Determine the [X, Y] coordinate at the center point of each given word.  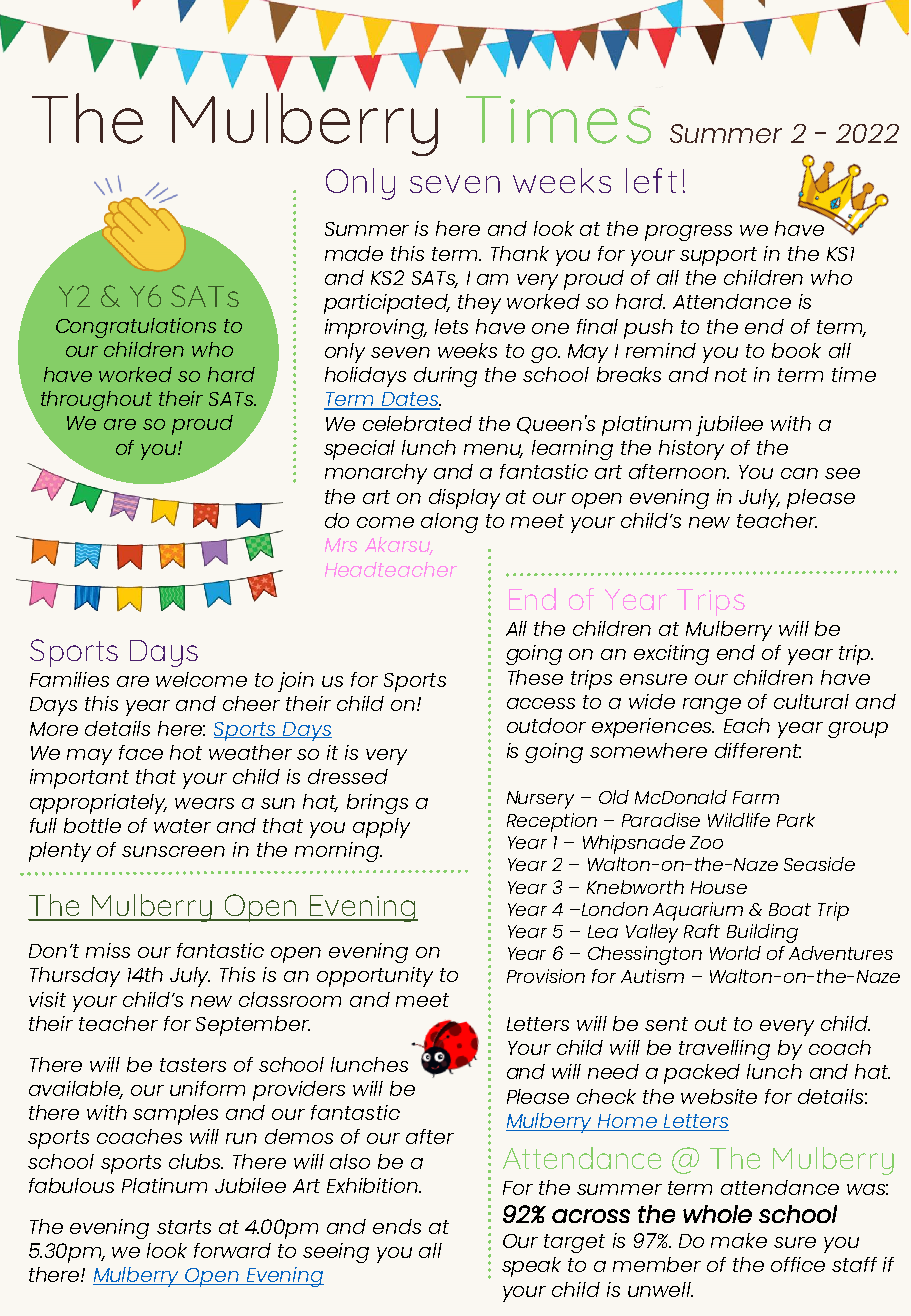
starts [184, 1227]
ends [397, 1226]
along [449, 523]
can [799, 473]
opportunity [375, 977]
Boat [790, 909]
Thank [520, 253]
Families [69, 679]
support [718, 256]
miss [108, 950]
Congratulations [136, 328]
